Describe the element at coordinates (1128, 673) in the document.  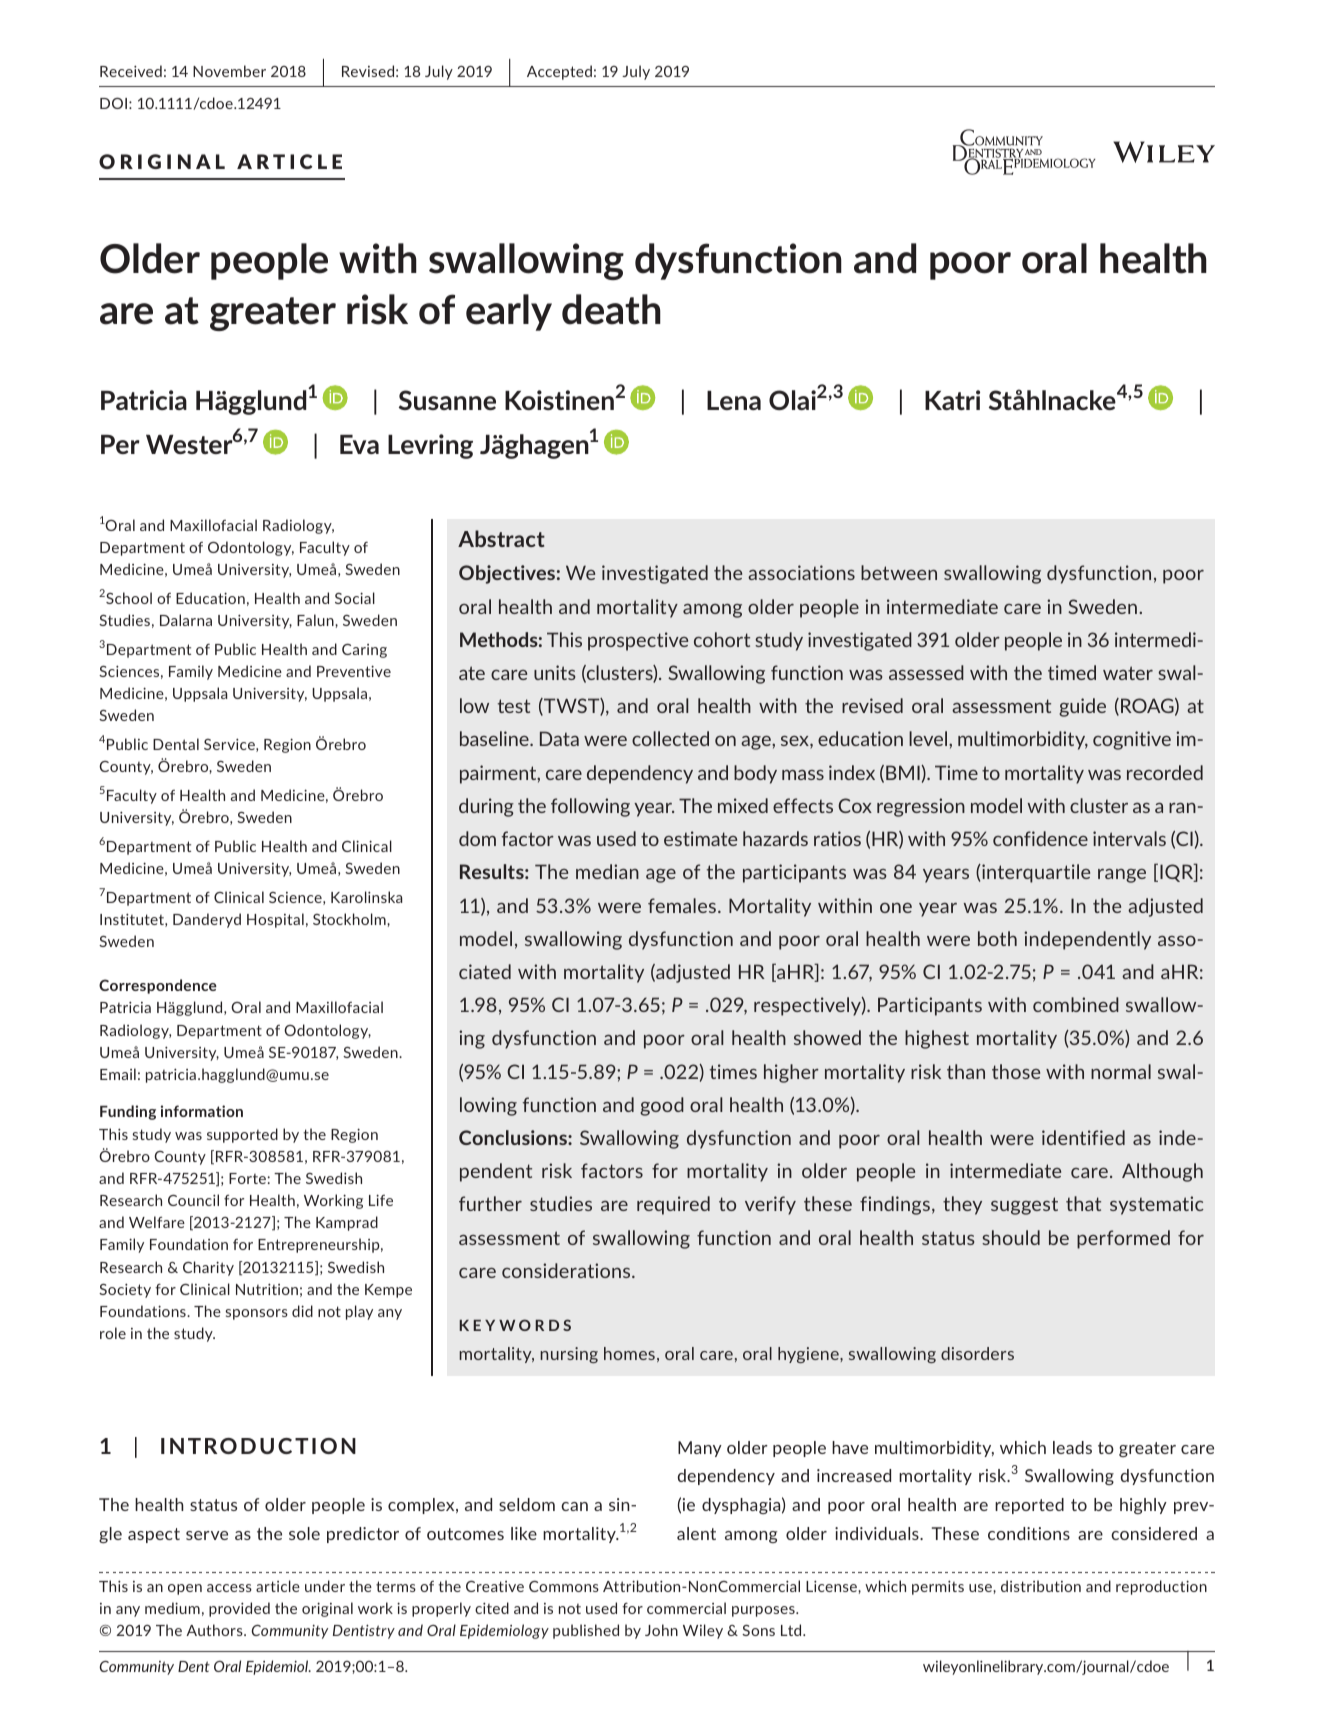
I see `water` at that location.
